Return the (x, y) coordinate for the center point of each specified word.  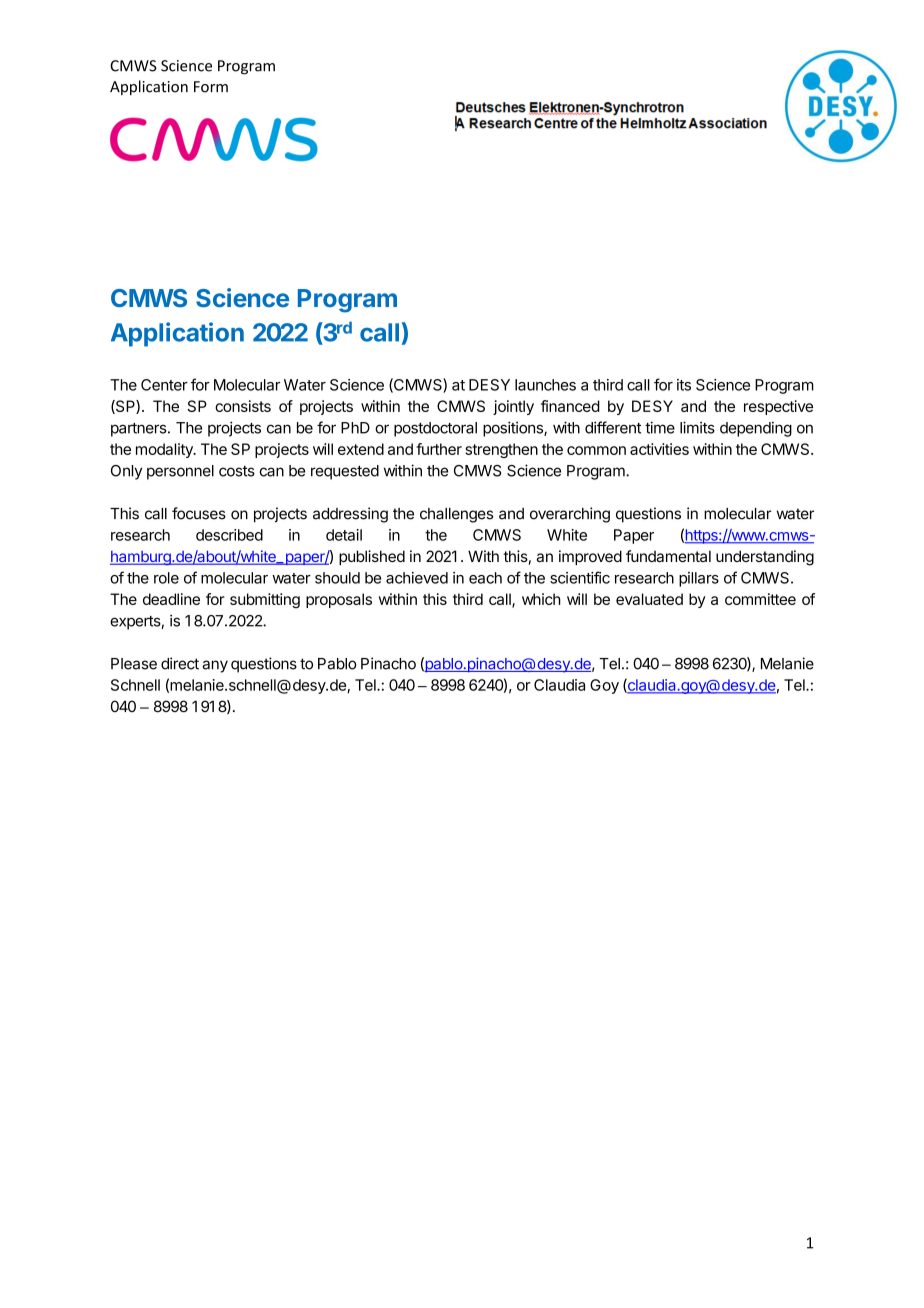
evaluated (649, 599)
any (215, 666)
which (541, 599)
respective (778, 407)
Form (211, 87)
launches (545, 385)
